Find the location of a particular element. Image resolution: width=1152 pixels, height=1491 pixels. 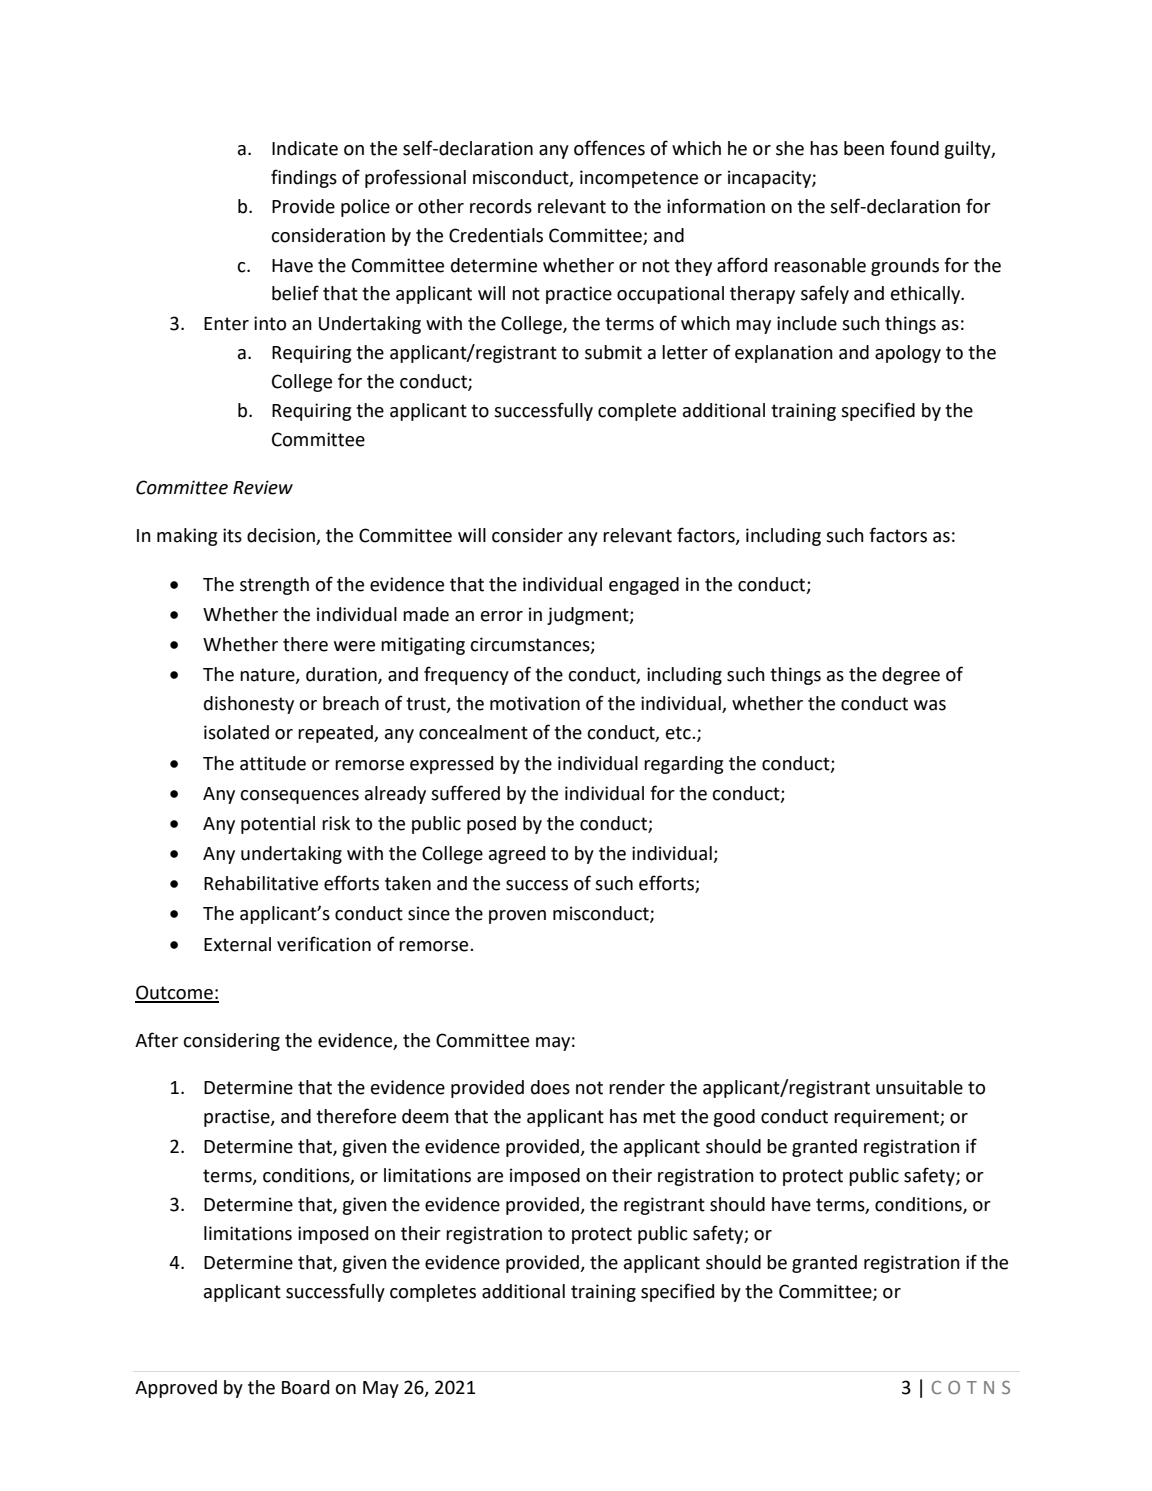

Board is located at coordinates (305, 1387).
